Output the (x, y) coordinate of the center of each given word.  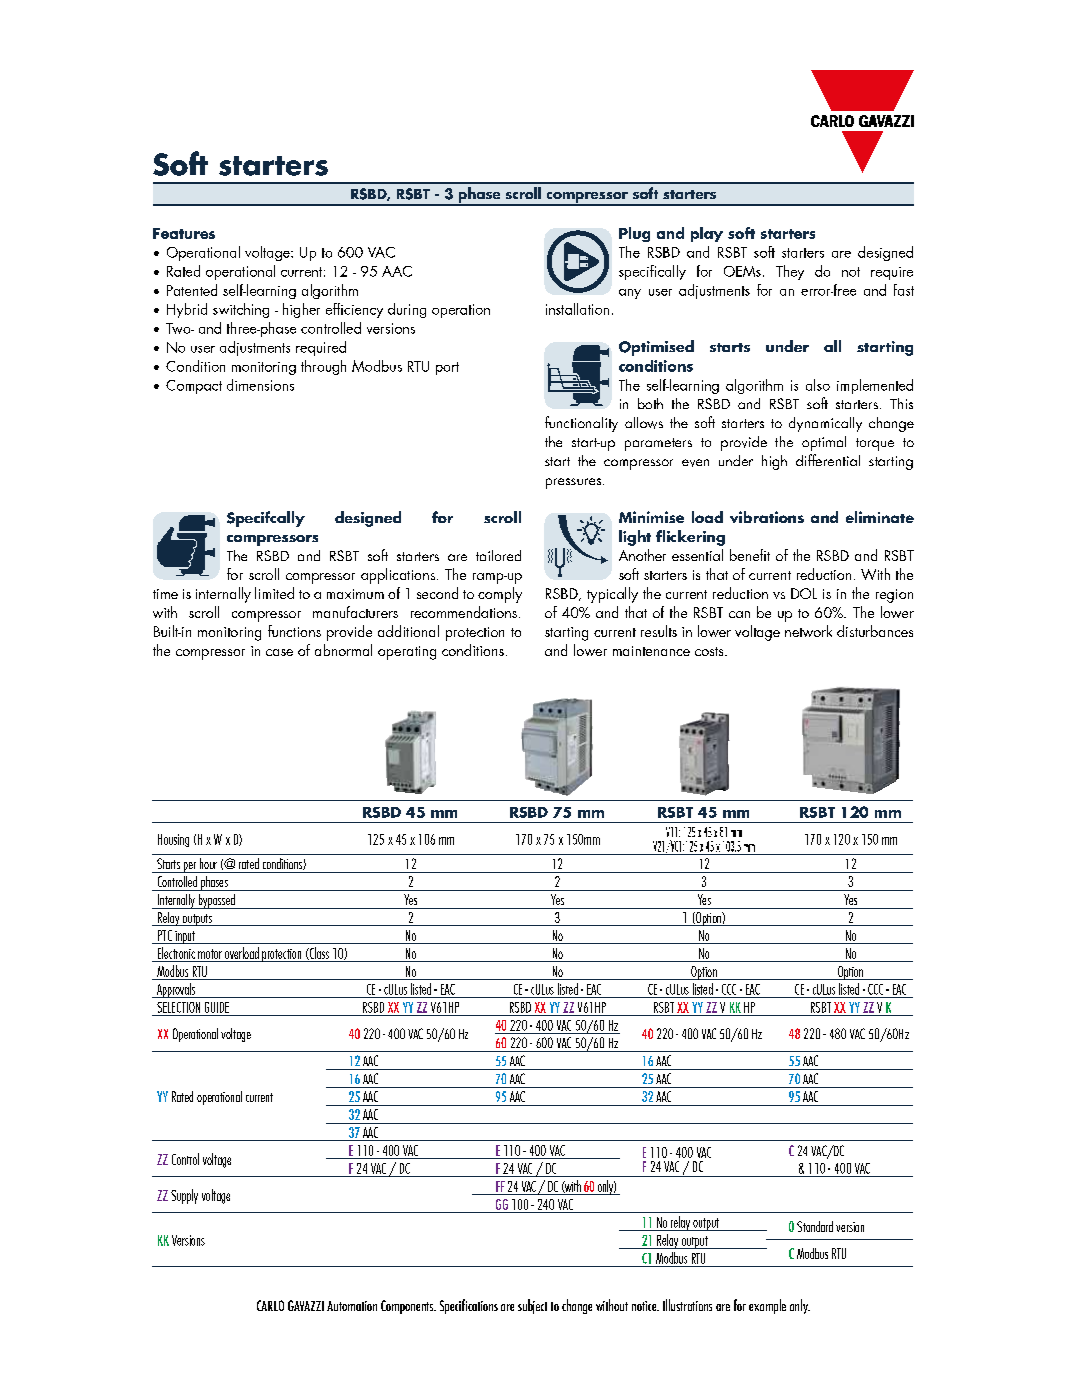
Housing (173, 840)
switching (241, 310)
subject (532, 1306)
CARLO (270, 1305)
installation (577, 309)
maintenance (651, 651)
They (790, 272)
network (808, 631)
